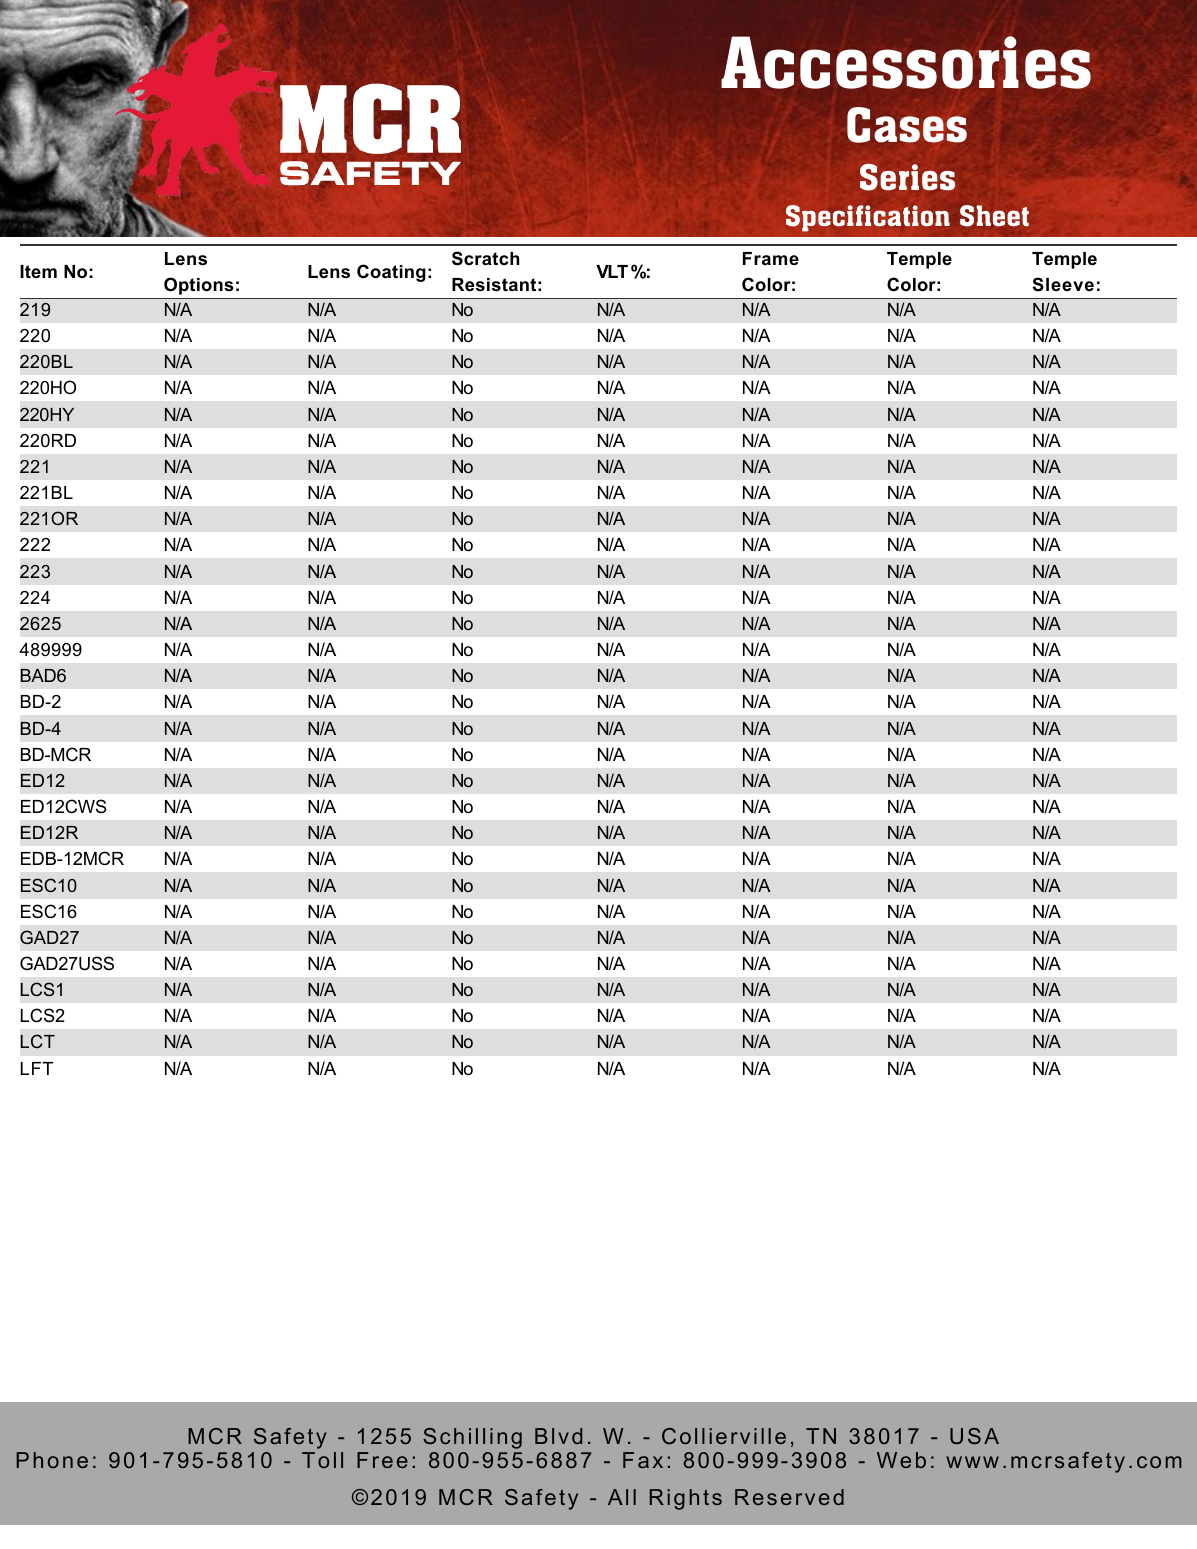 Image resolution: width=1197 pixels, height=1549 pixels. Describe the element at coordinates (472, 1438) in the screenshot. I see `Schilling` at that location.
